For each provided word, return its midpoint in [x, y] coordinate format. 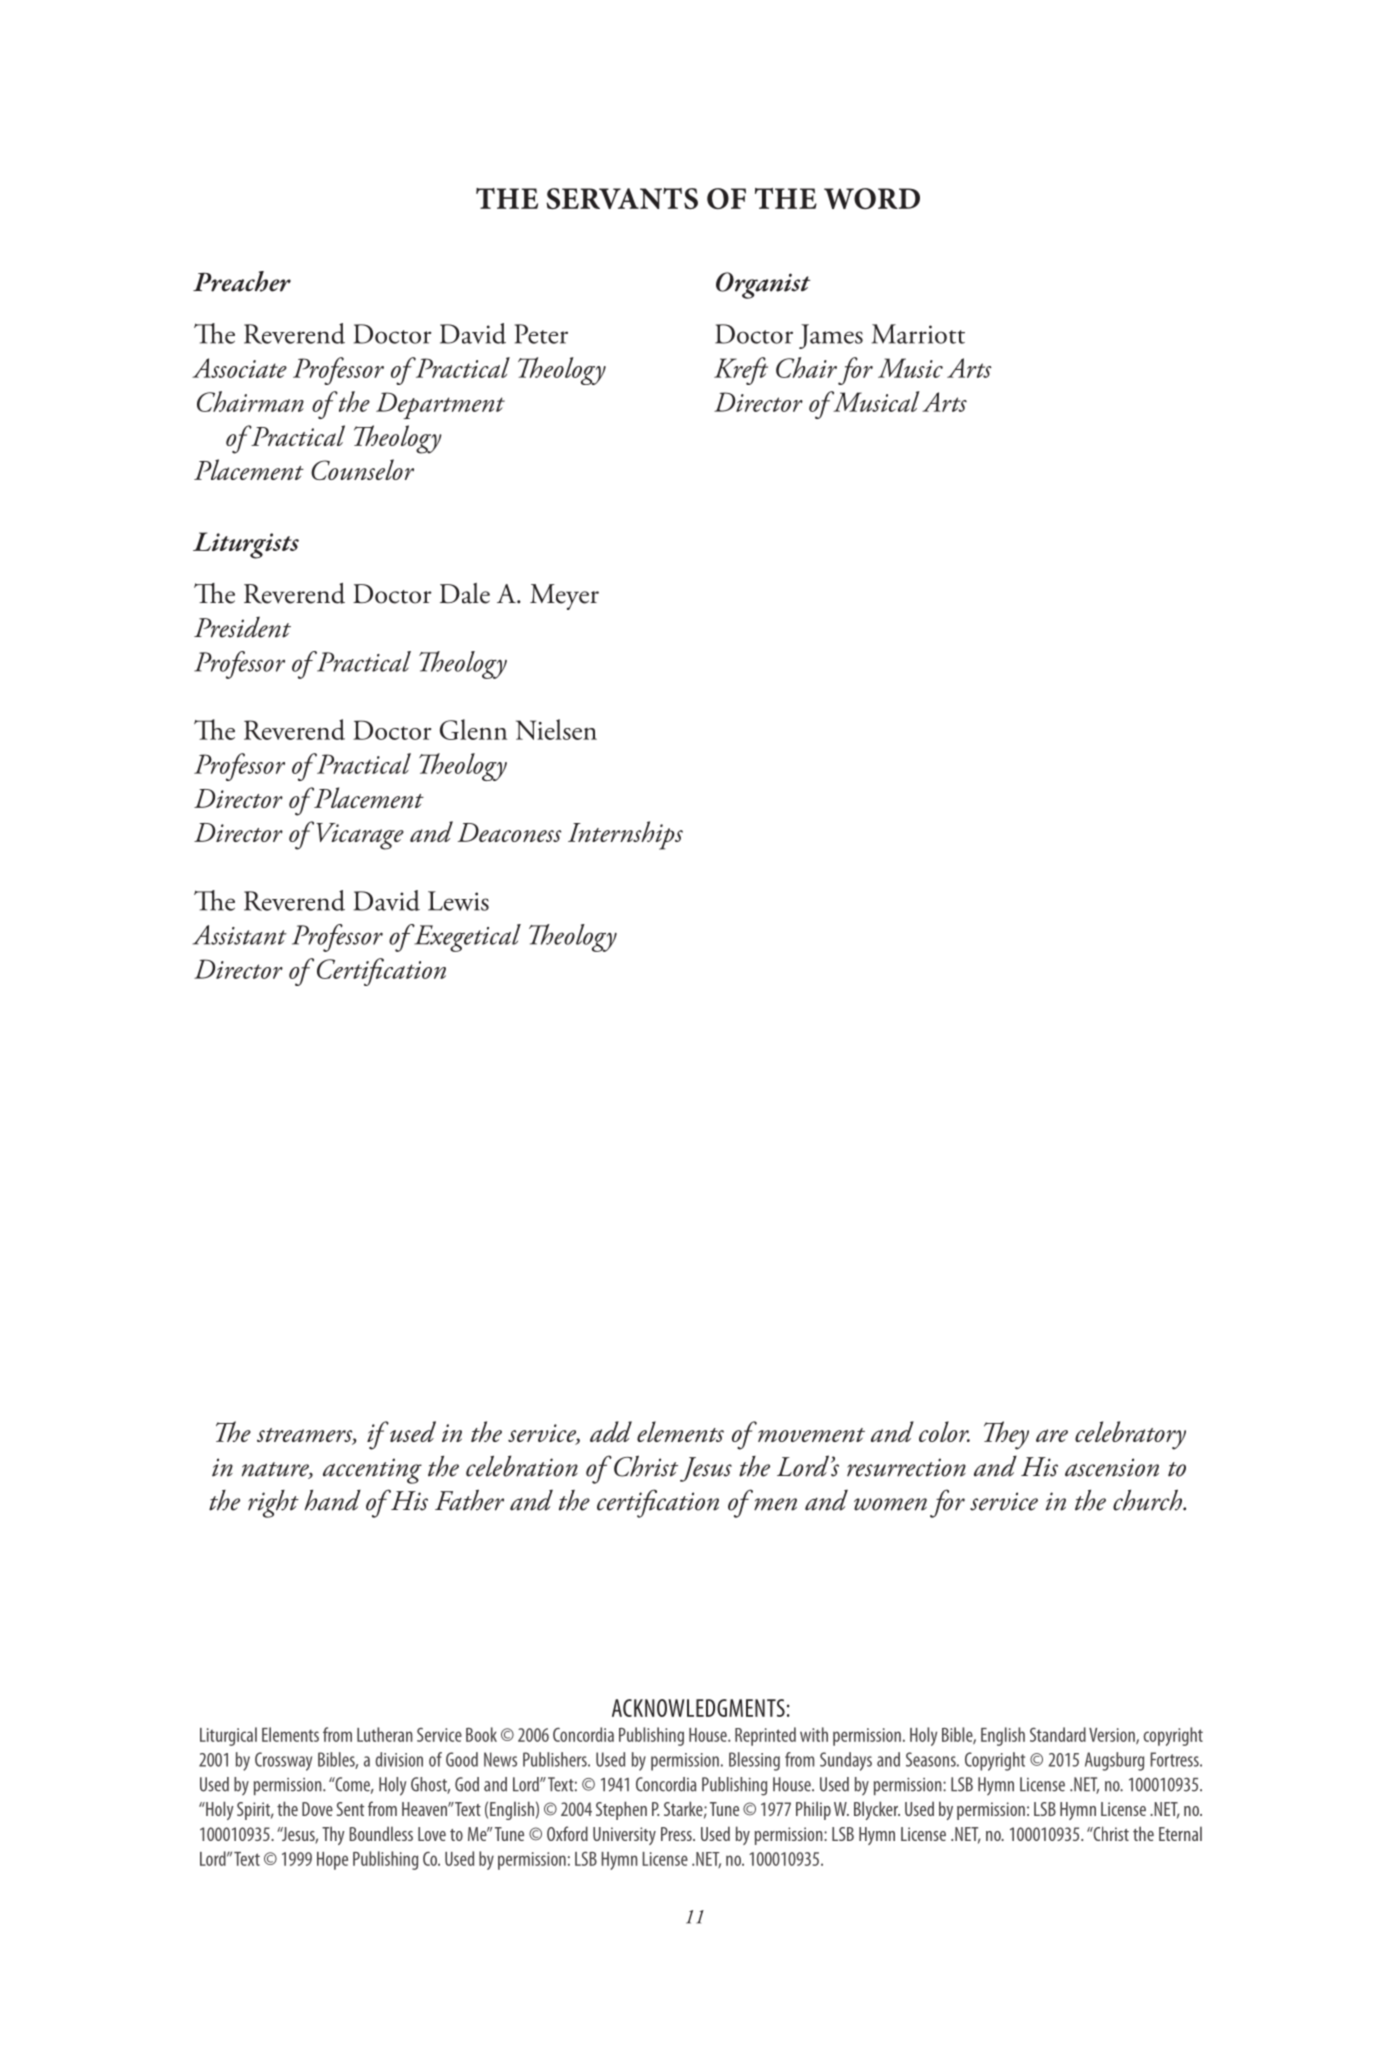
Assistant [240, 935]
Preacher [242, 281]
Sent [350, 1809]
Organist [763, 285]
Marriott [918, 334]
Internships [625, 835]
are [1052, 1435]
